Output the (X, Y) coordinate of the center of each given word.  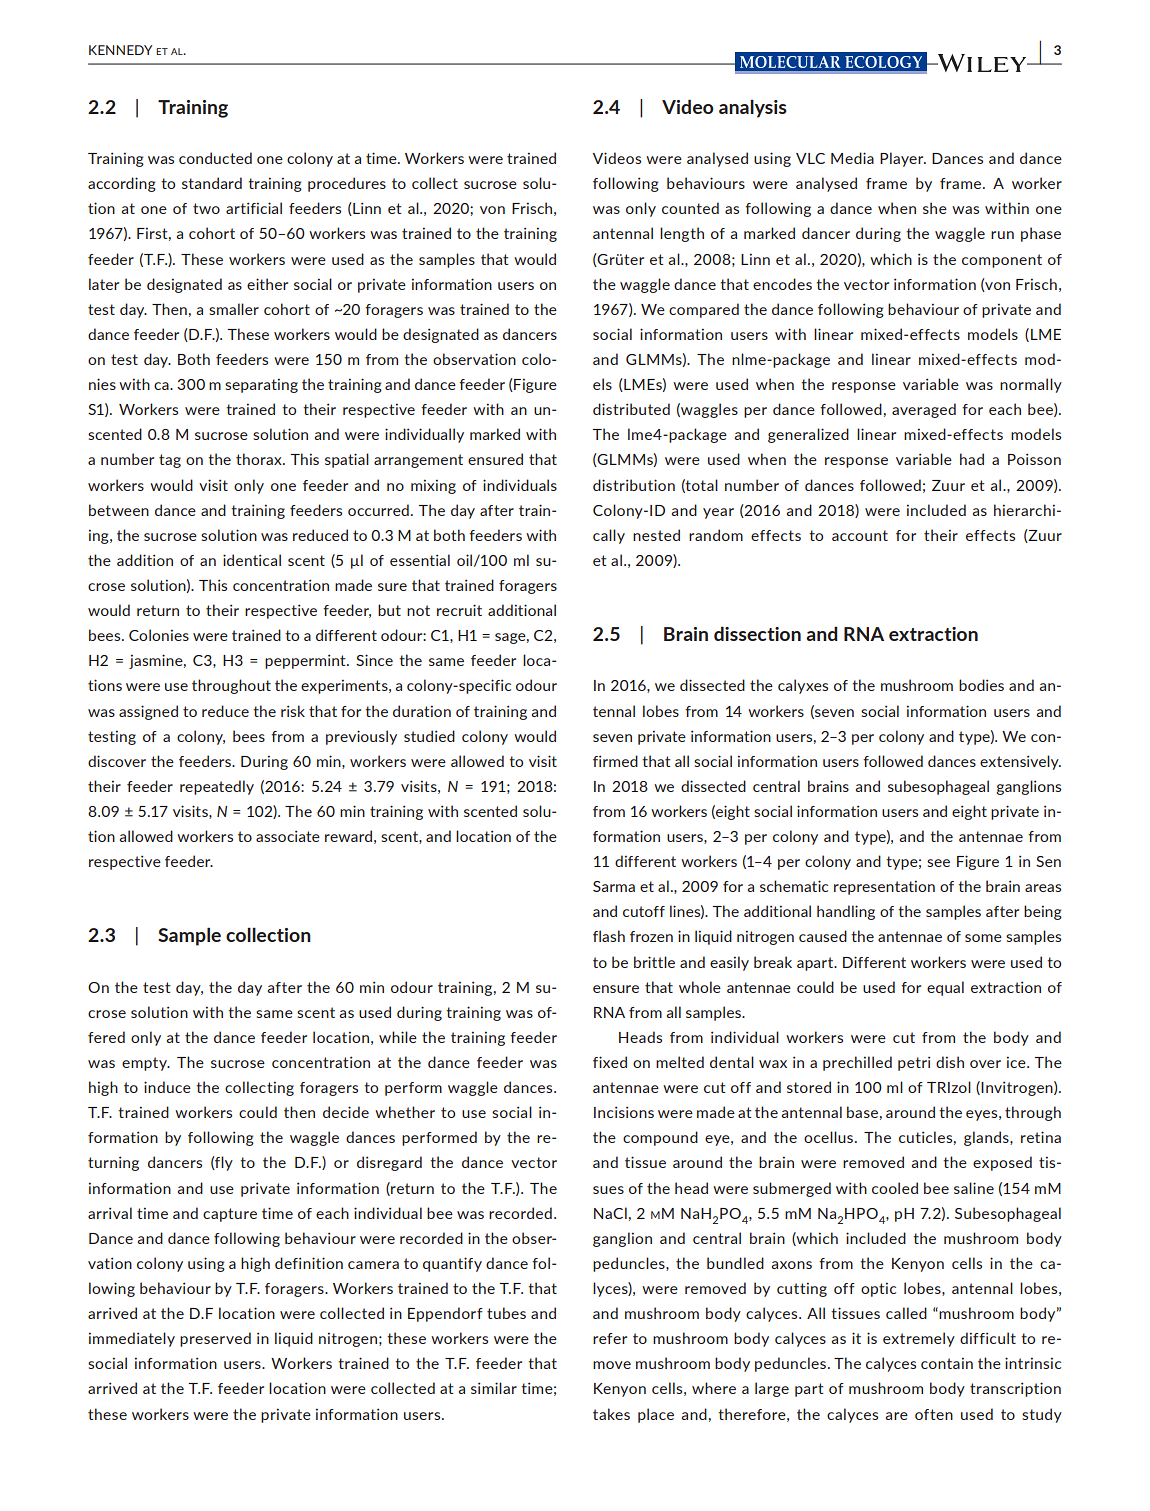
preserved (215, 1339)
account (860, 535)
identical (252, 560)
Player (903, 159)
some (983, 938)
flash (609, 936)
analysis (753, 109)
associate (288, 836)
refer (610, 1338)
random (716, 535)
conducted (215, 158)
